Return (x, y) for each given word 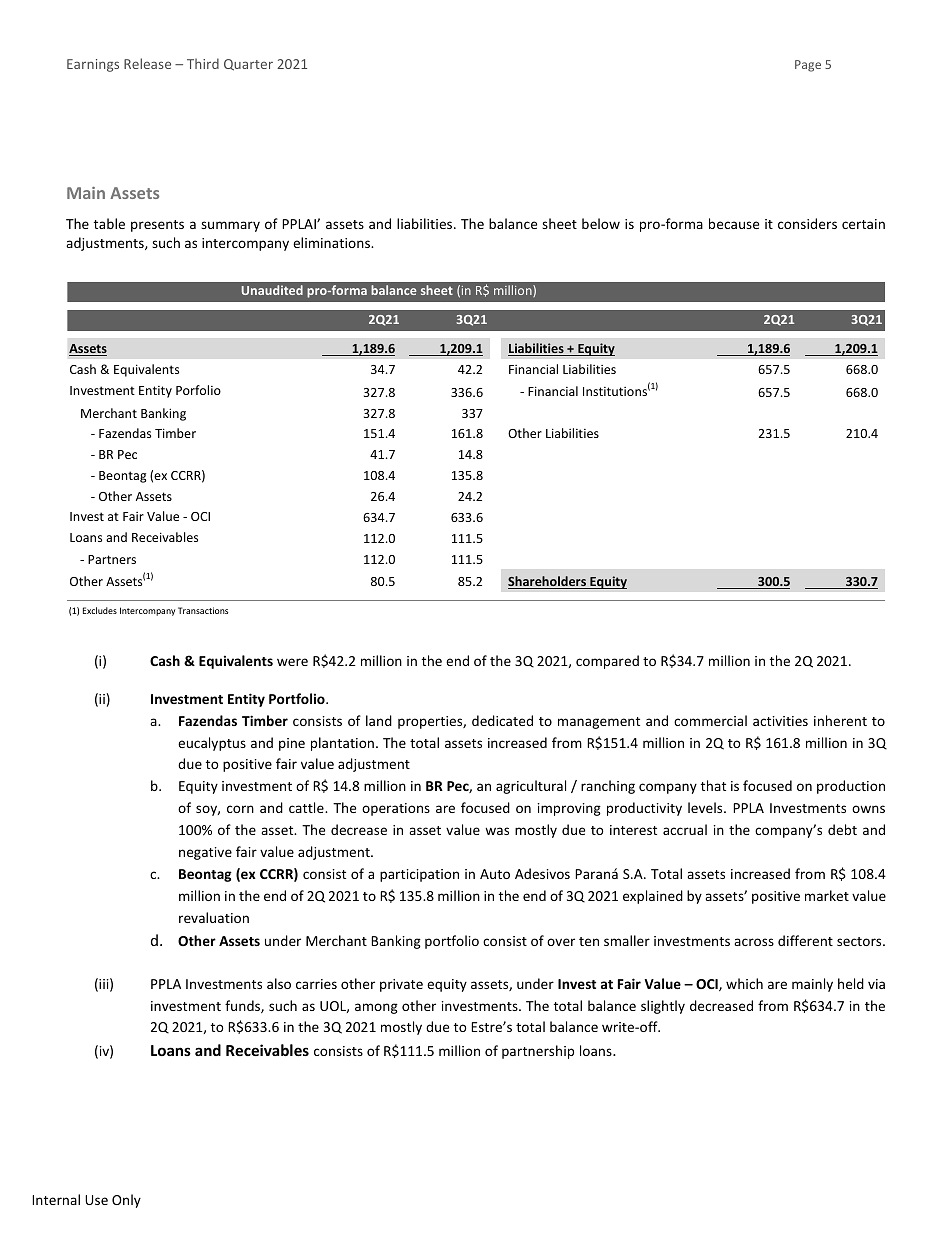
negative (205, 853)
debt (842, 829)
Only (126, 1201)
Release (147, 63)
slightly (663, 1007)
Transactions (203, 610)
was (497, 831)
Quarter (248, 65)
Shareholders (548, 582)
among (376, 1008)
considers (807, 223)
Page (808, 66)
